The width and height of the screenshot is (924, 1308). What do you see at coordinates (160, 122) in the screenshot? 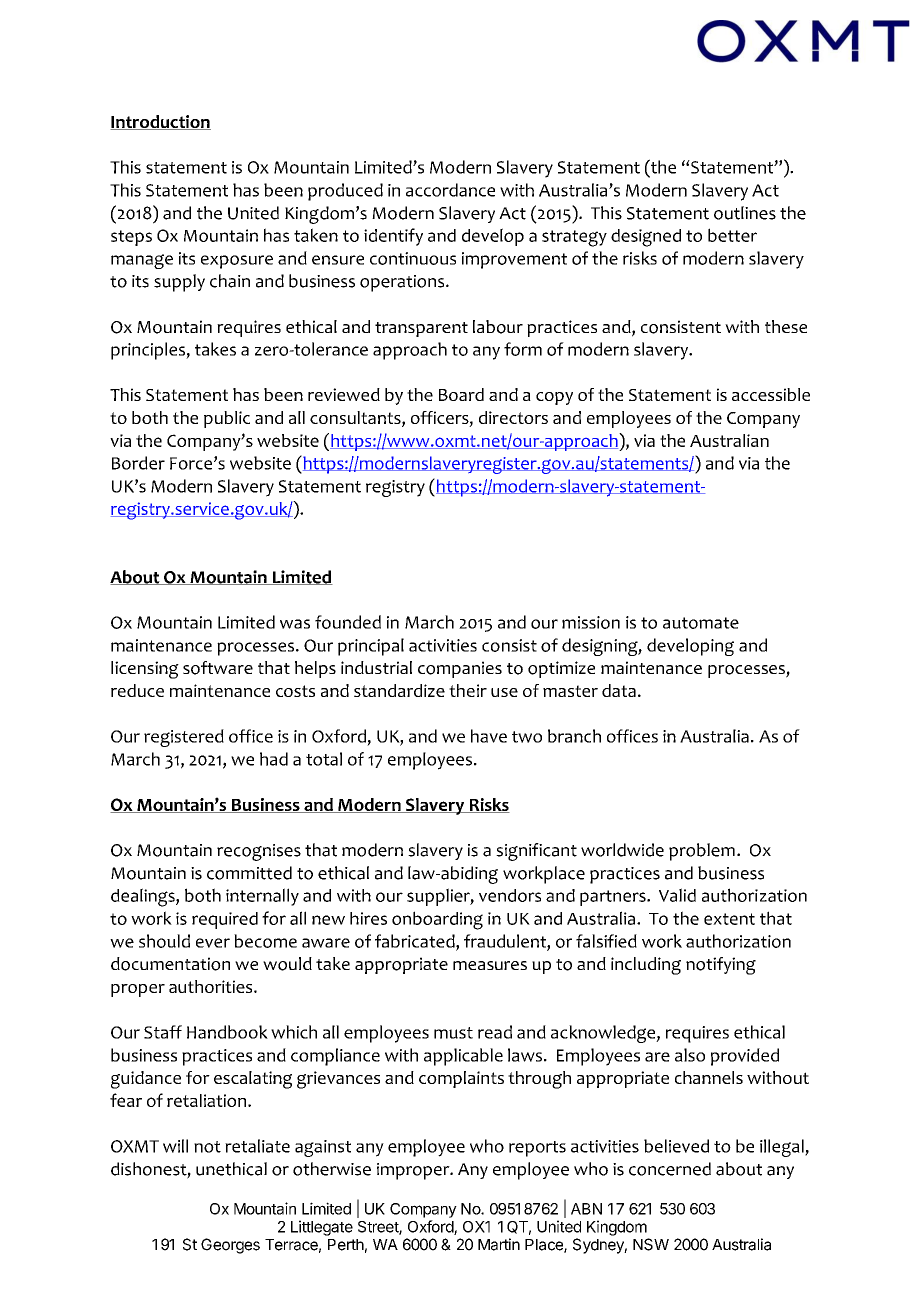
I see `Introduction` at bounding box center [160, 122].
